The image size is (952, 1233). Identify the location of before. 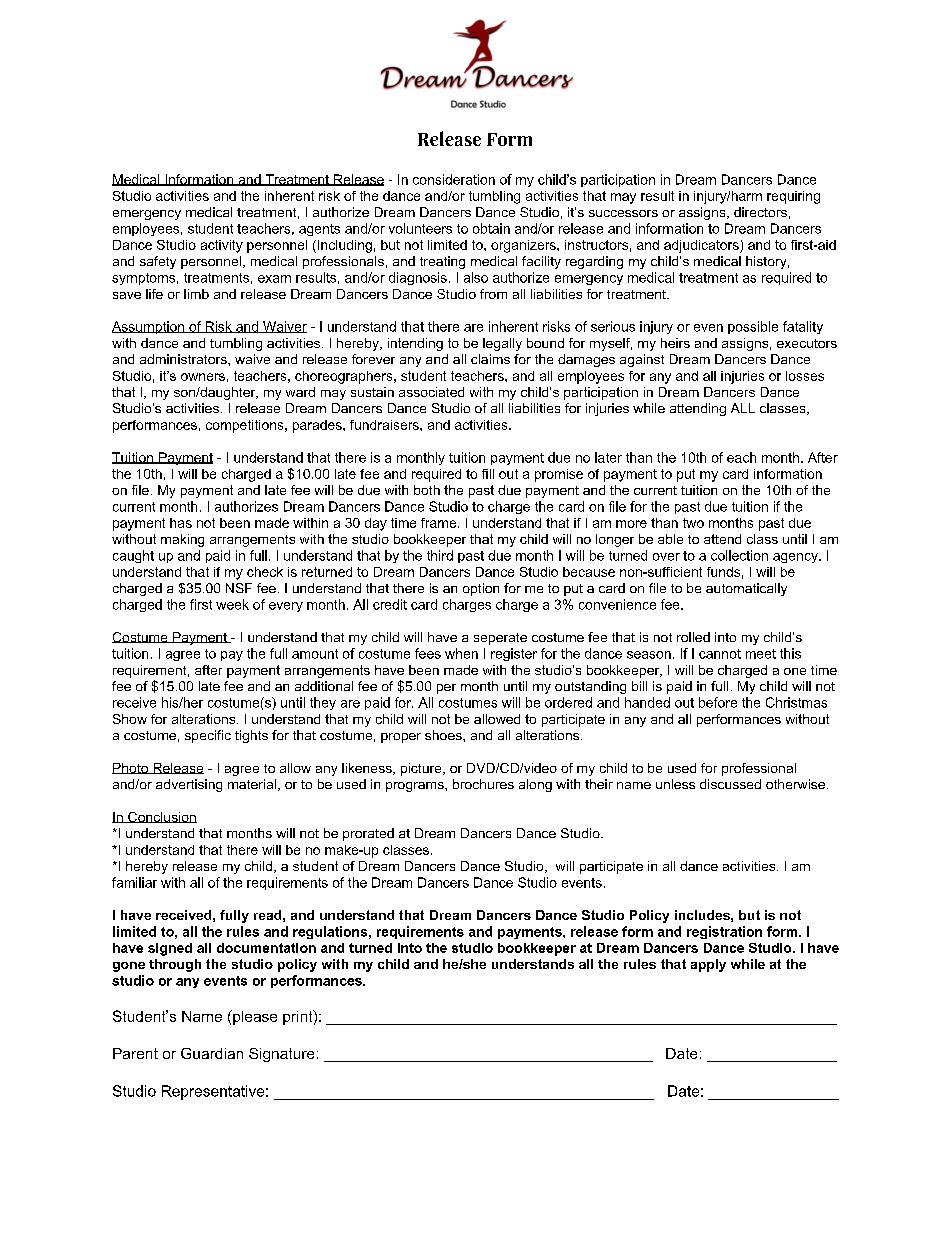
(718, 702).
